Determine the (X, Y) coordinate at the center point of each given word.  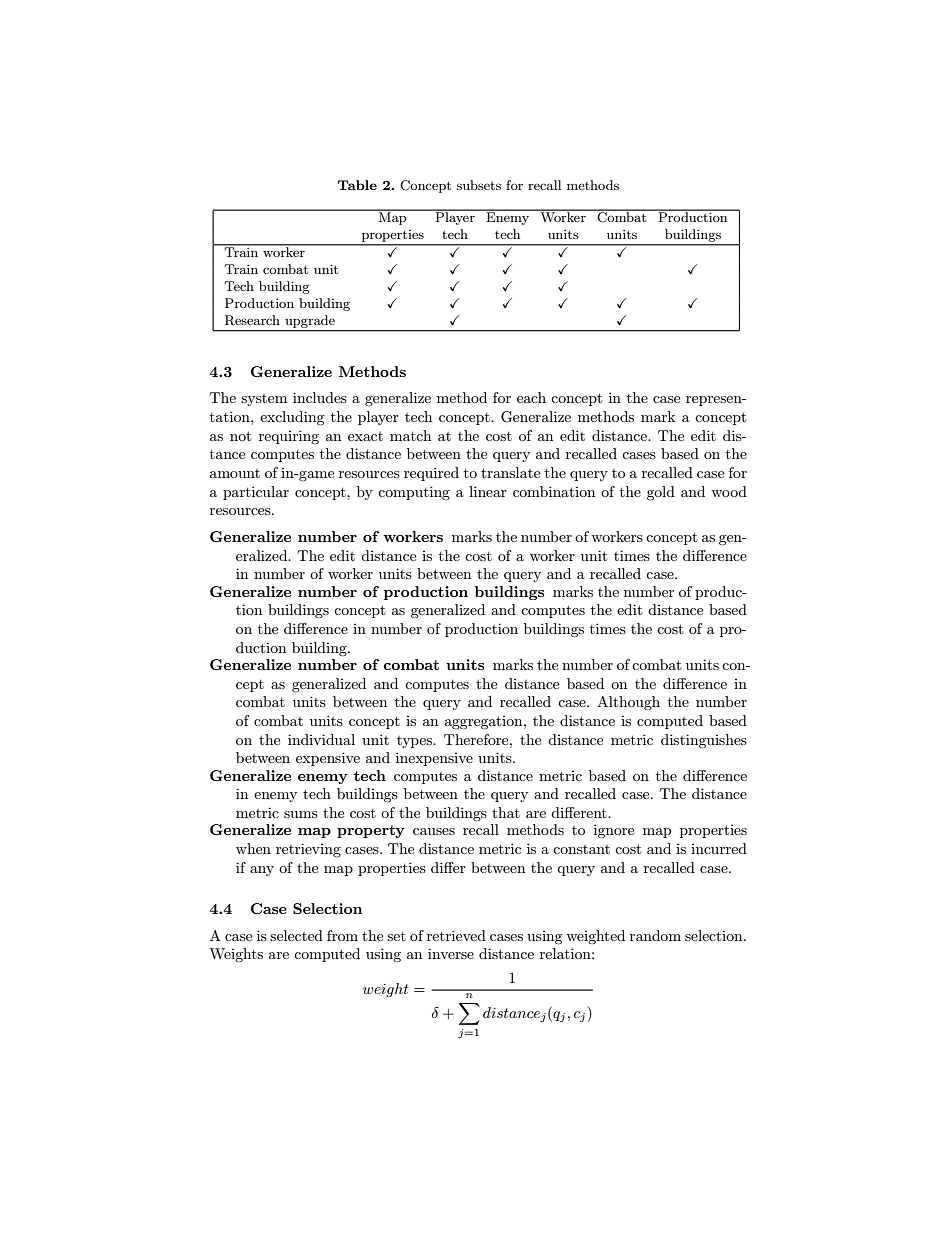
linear (488, 491)
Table (357, 185)
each (531, 397)
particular (256, 493)
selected (296, 935)
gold (661, 493)
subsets (479, 185)
